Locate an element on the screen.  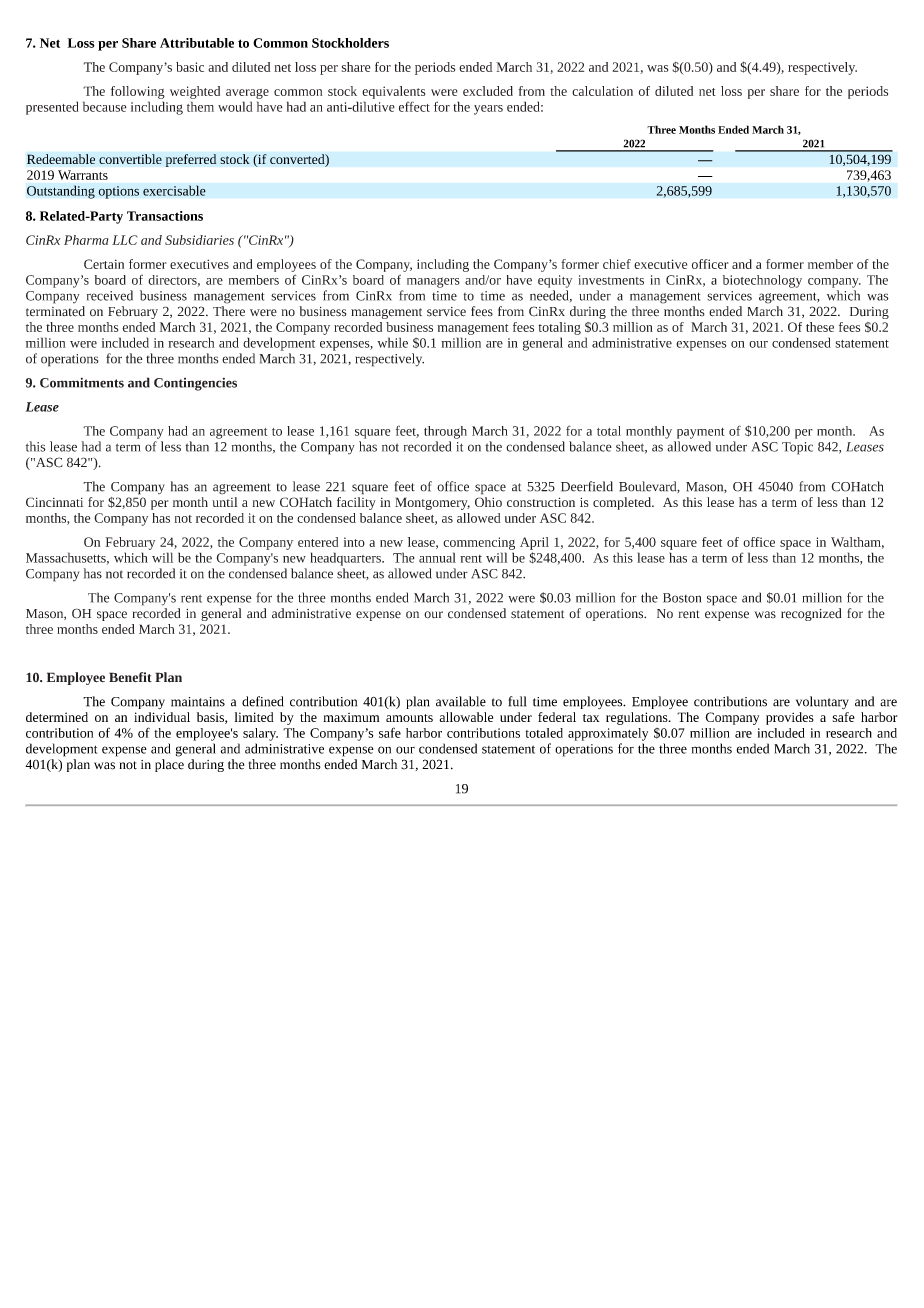
equivalents is located at coordinates (393, 92).
